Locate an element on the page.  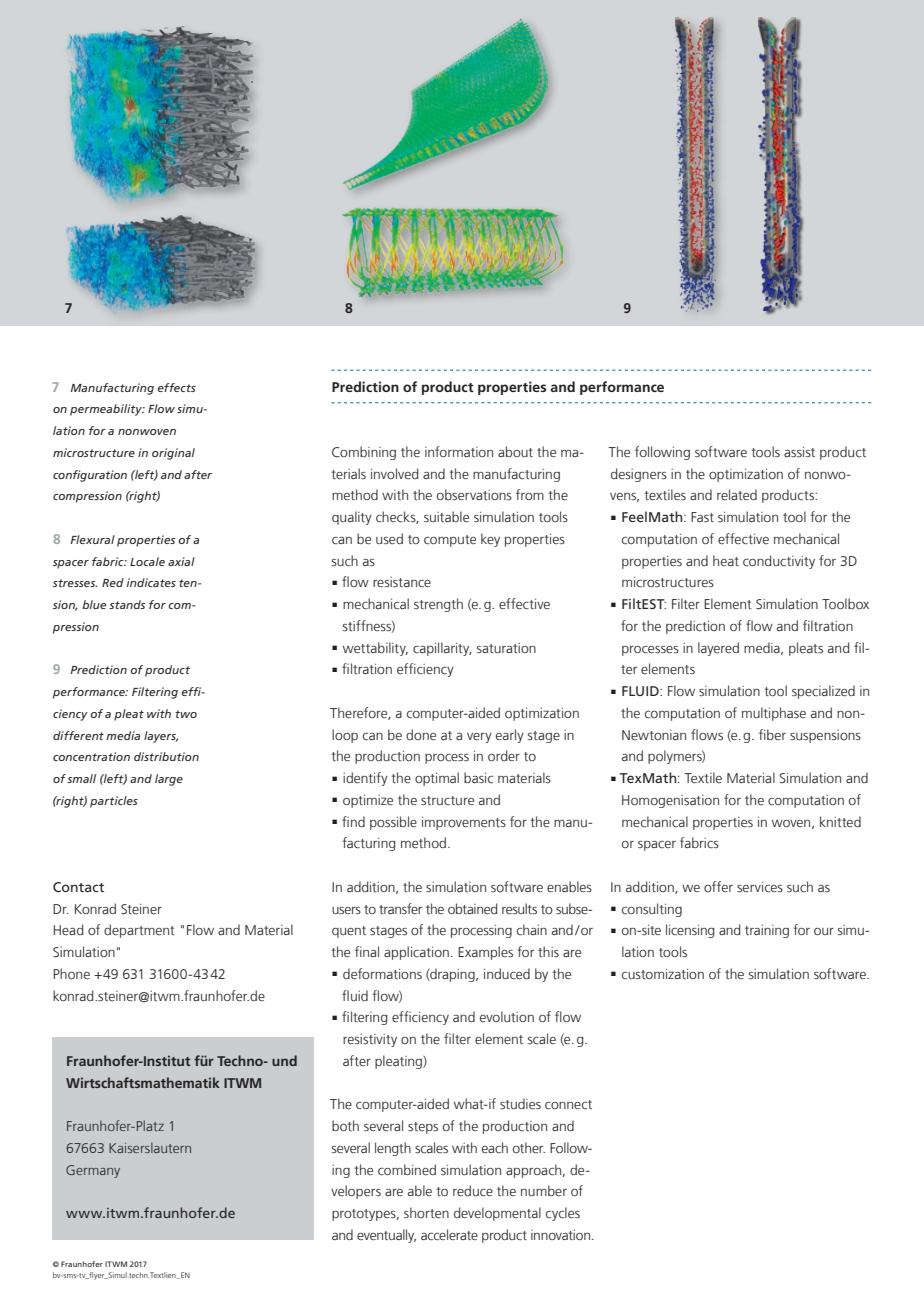
assist is located at coordinates (799, 452).
